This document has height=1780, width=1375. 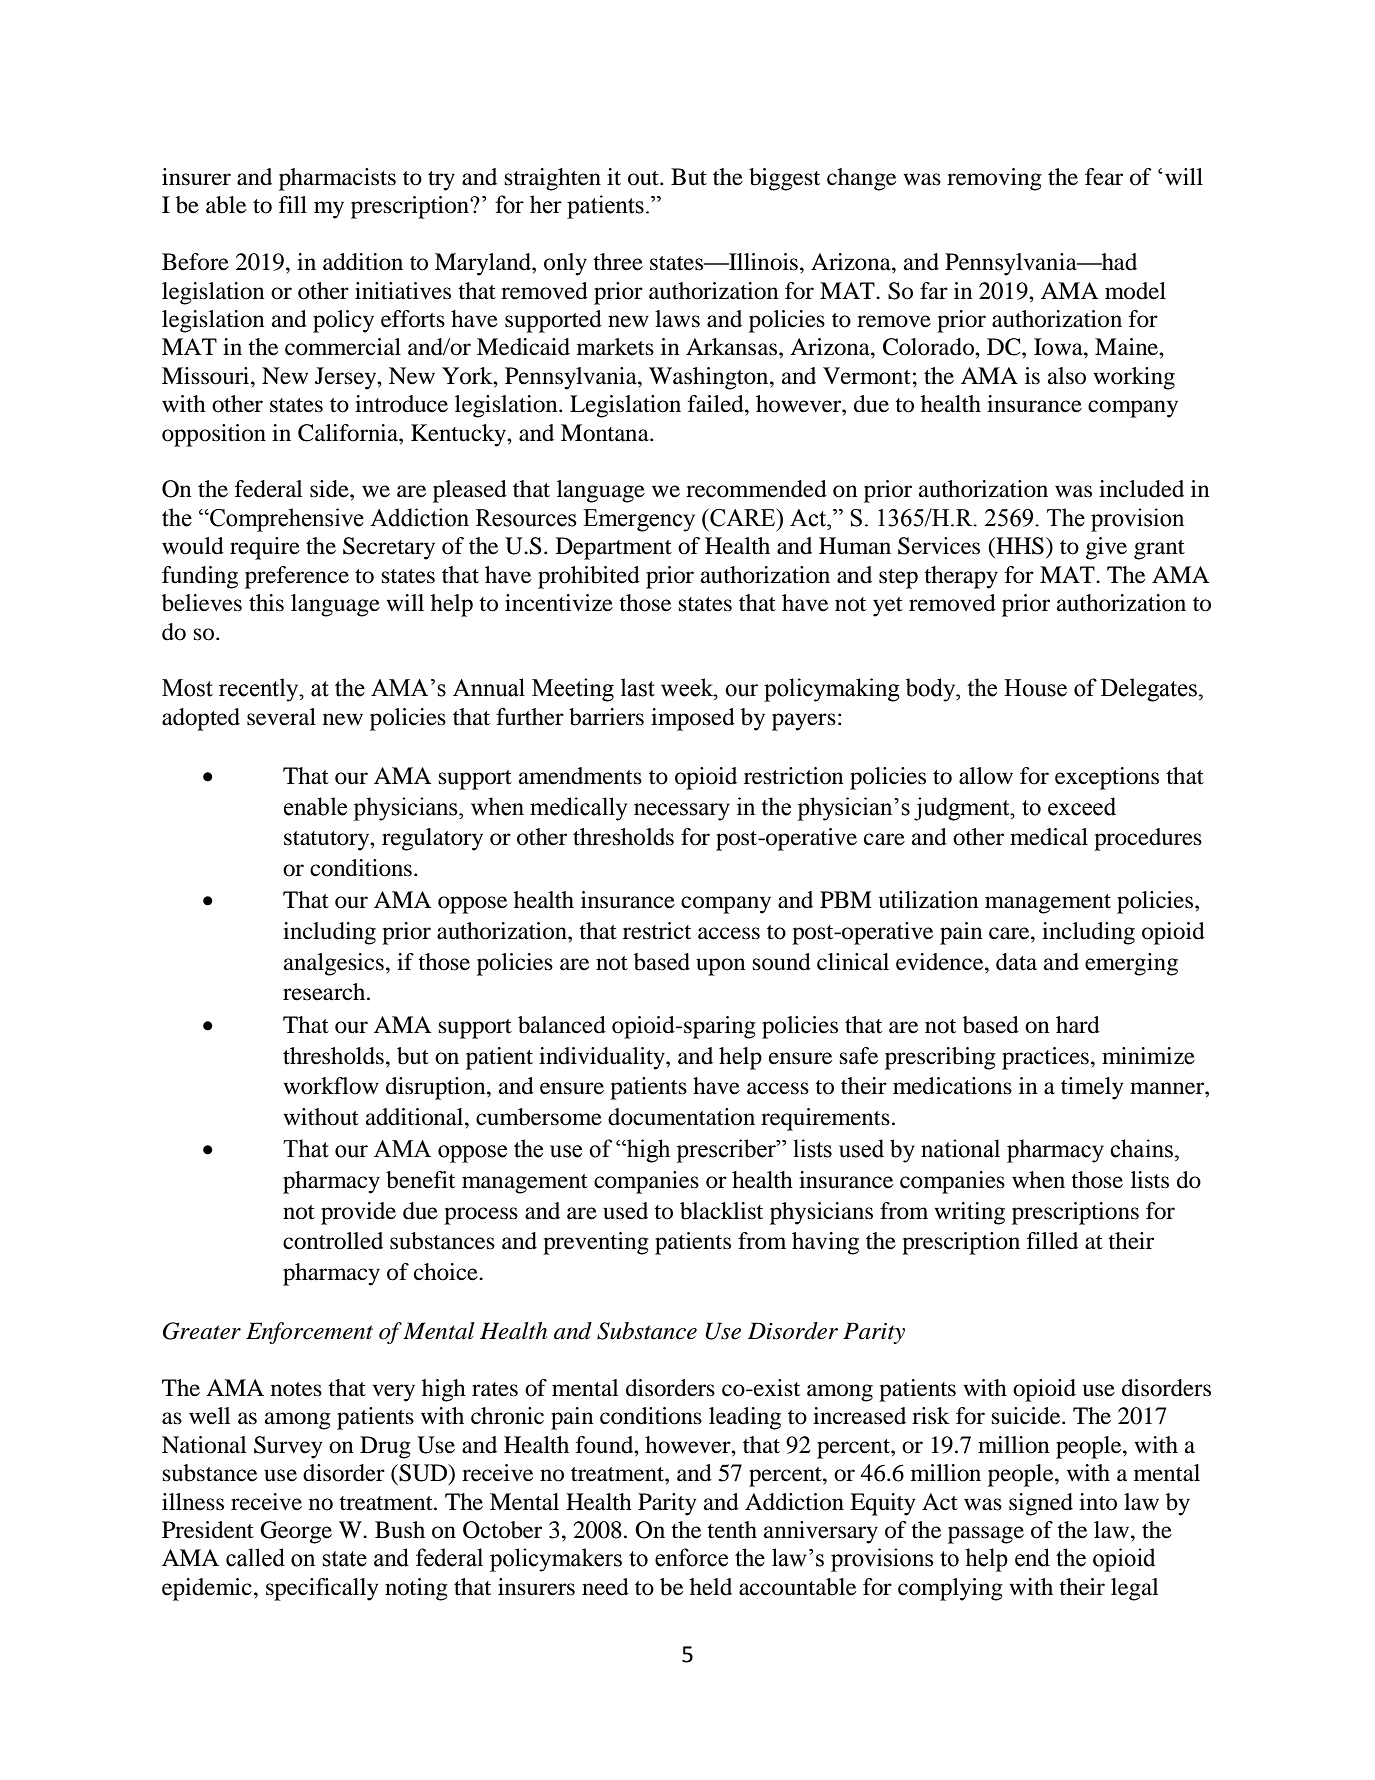 I want to click on preference, so click(x=297, y=577).
